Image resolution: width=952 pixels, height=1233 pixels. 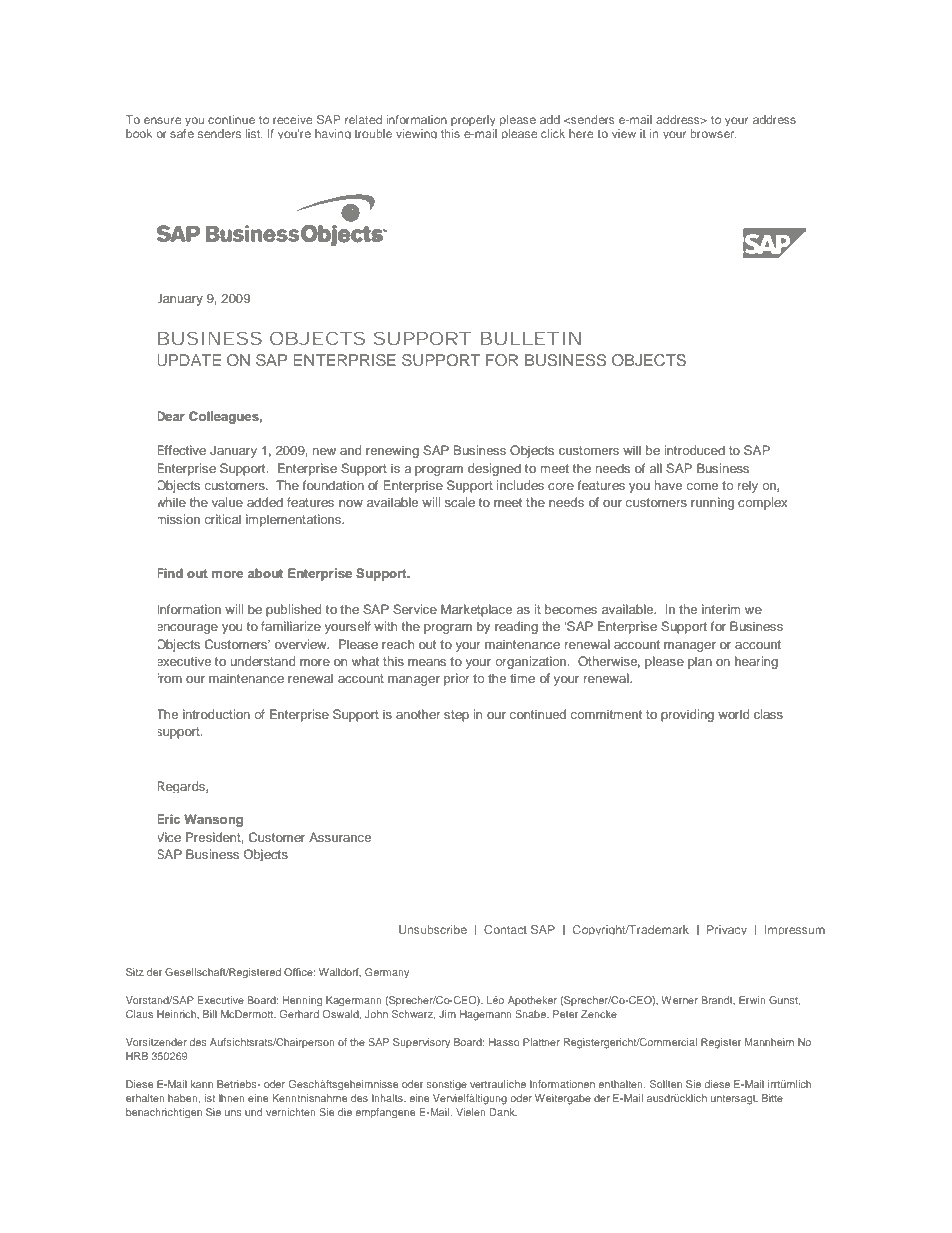 What do you see at coordinates (433, 929) in the screenshot?
I see `Unsubscribe` at bounding box center [433, 929].
